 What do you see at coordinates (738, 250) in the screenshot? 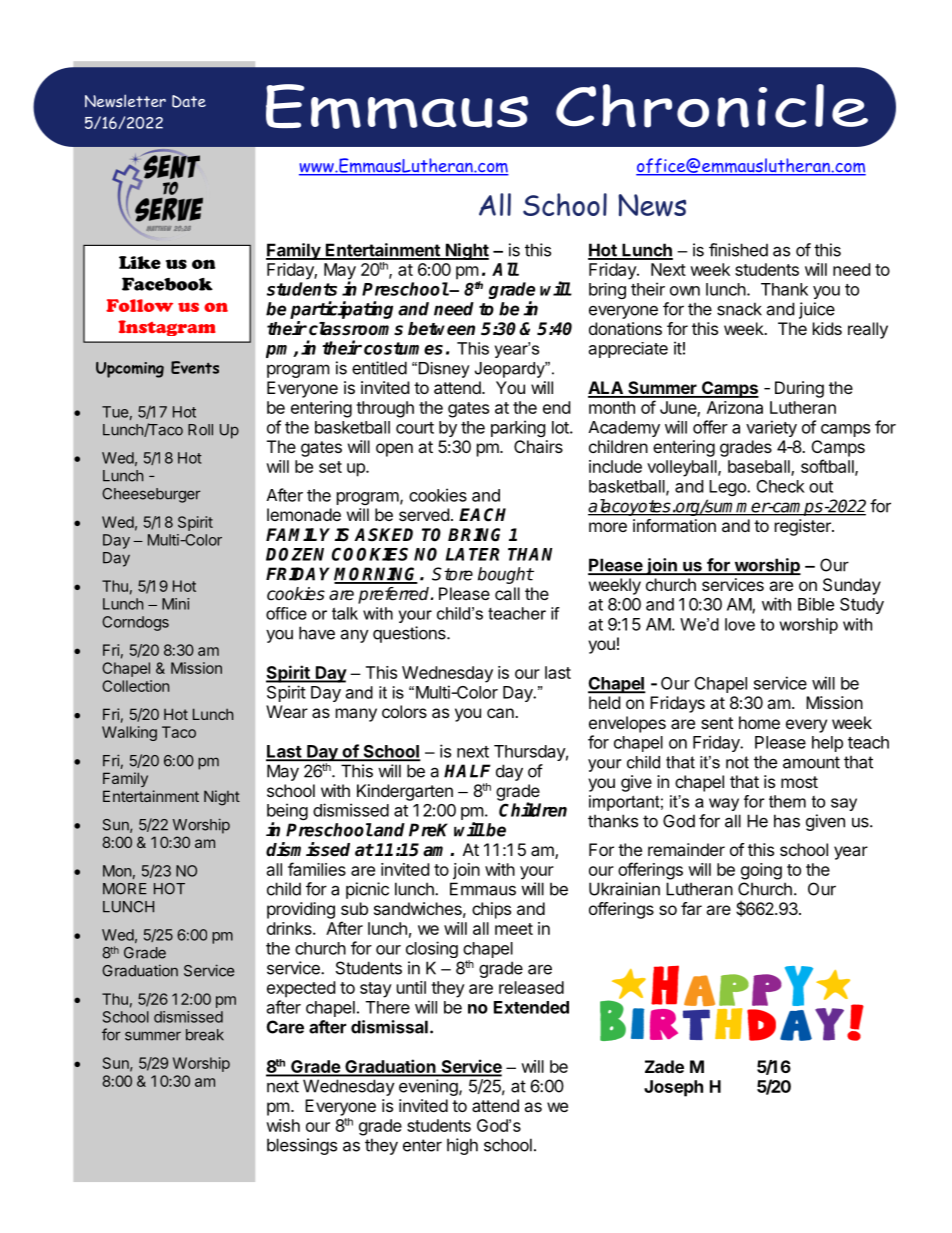
I see `finished` at bounding box center [738, 250].
